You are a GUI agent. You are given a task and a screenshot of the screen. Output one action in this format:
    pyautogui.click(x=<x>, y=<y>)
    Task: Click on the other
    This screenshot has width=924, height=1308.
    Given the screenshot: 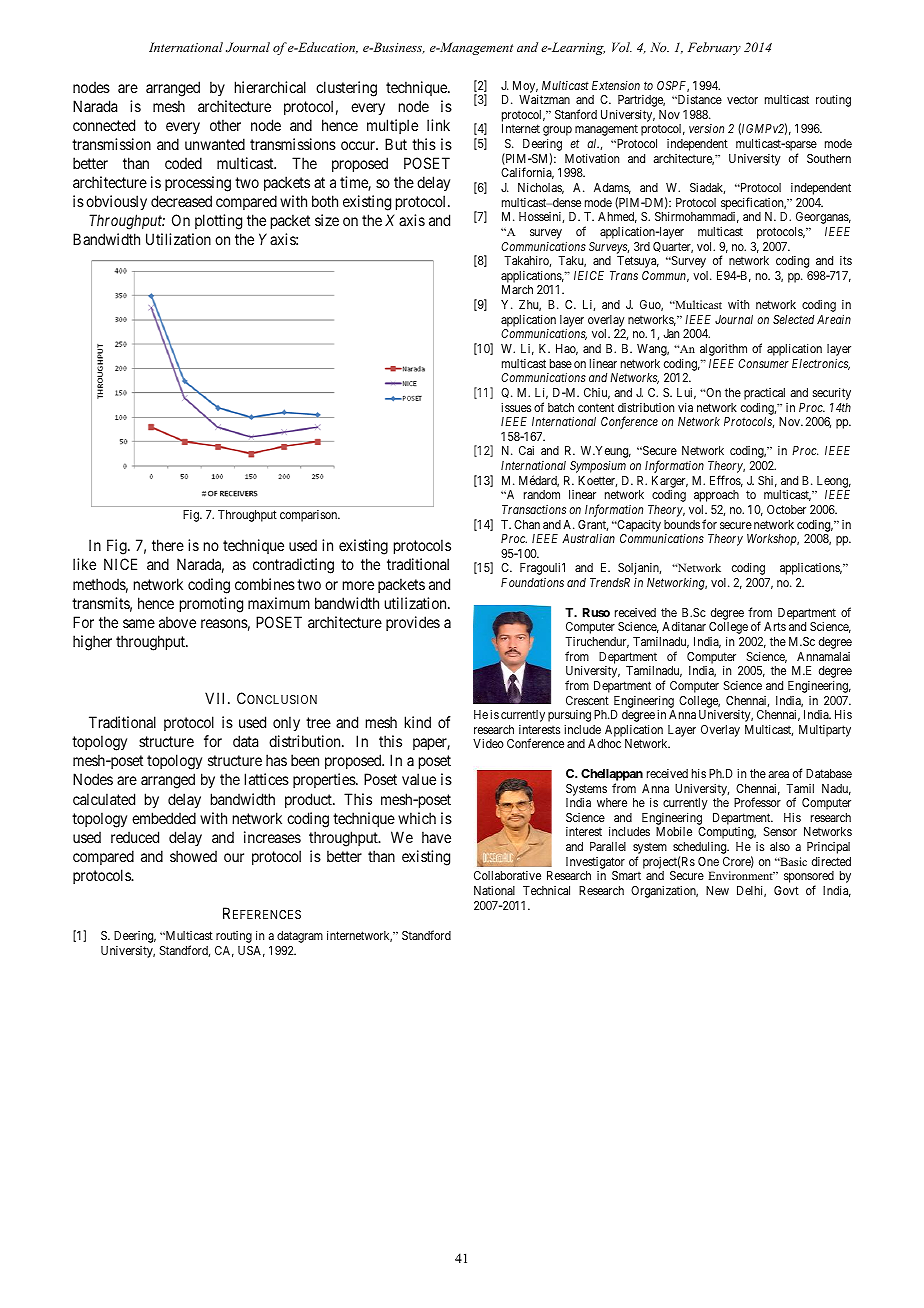 What is the action you would take?
    pyautogui.click(x=225, y=125)
